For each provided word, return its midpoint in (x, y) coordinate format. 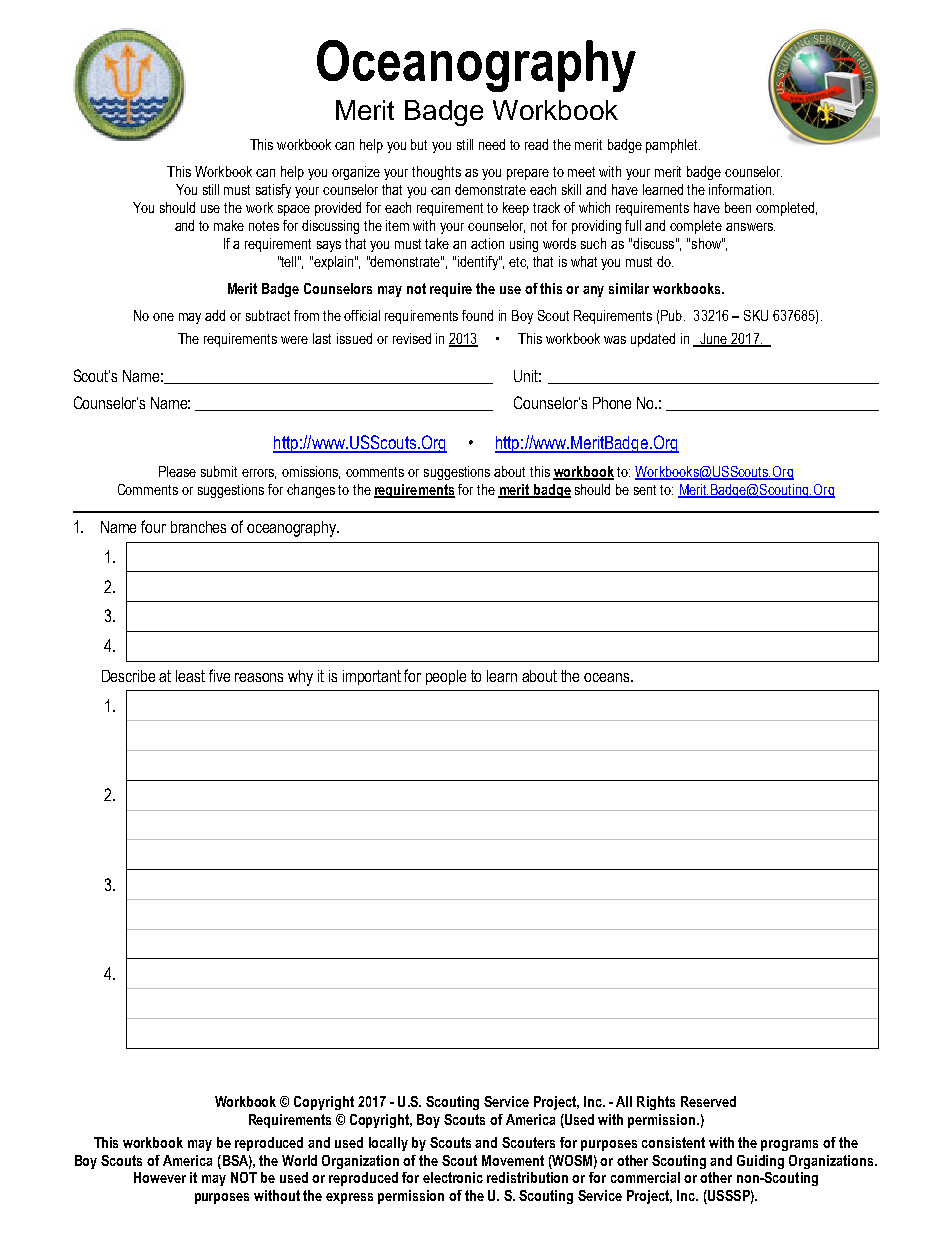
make (229, 225)
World (299, 1160)
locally (388, 1144)
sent (645, 490)
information (741, 189)
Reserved (708, 1101)
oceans (608, 677)
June (714, 339)
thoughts (436, 173)
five (219, 675)
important (372, 677)
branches (198, 527)
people (446, 677)
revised (412, 338)
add (215, 315)
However (160, 1177)
